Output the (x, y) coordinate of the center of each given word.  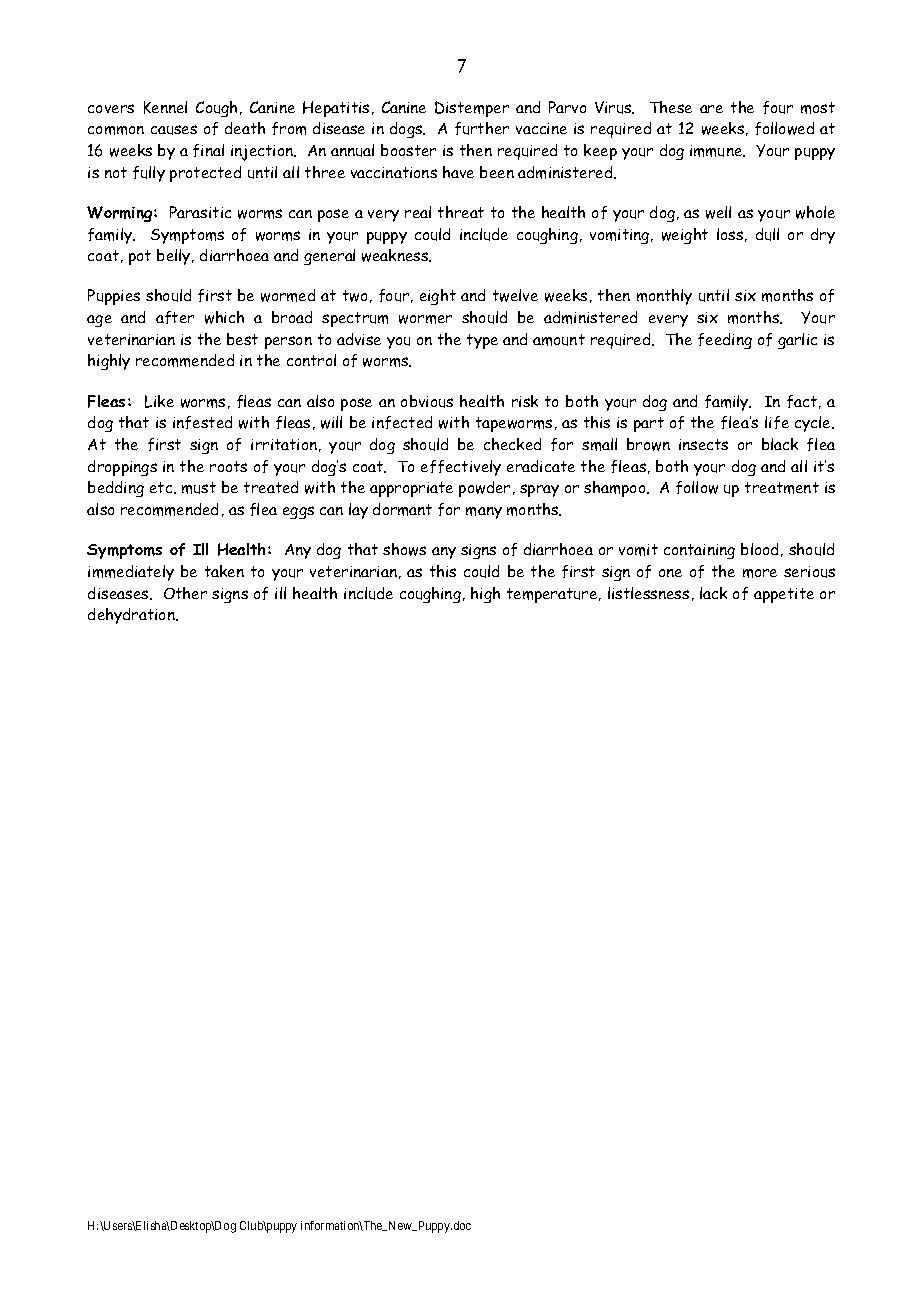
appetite (784, 595)
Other (185, 593)
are (711, 109)
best (242, 339)
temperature (553, 595)
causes (174, 130)
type (482, 341)
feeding (725, 341)
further (482, 128)
